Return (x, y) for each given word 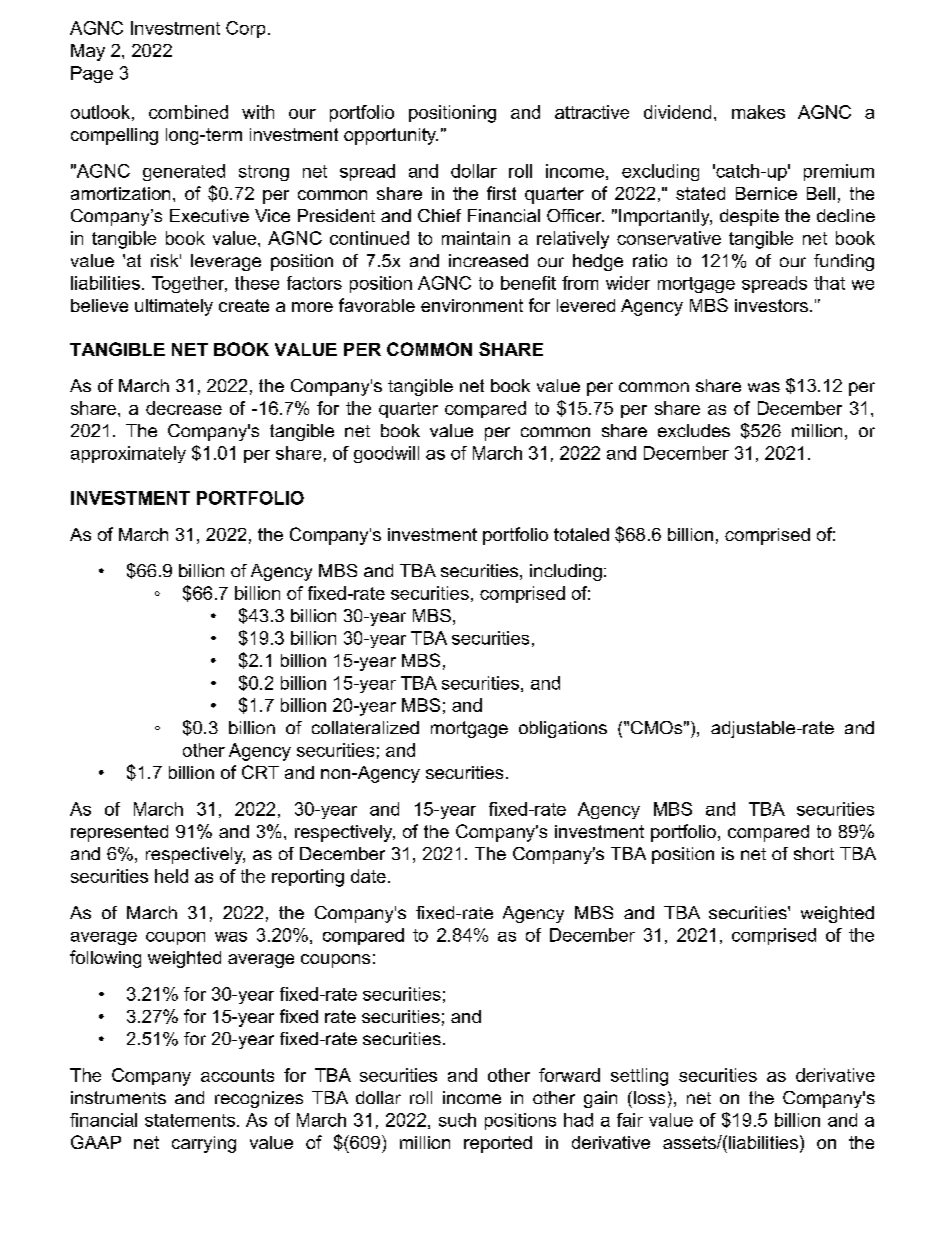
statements (191, 1120)
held (171, 876)
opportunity (391, 136)
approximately (128, 454)
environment (472, 305)
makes (758, 112)
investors (771, 305)
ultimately (174, 307)
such (457, 1120)
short (814, 853)
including (566, 572)
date (368, 876)
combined (188, 112)
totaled (581, 534)
